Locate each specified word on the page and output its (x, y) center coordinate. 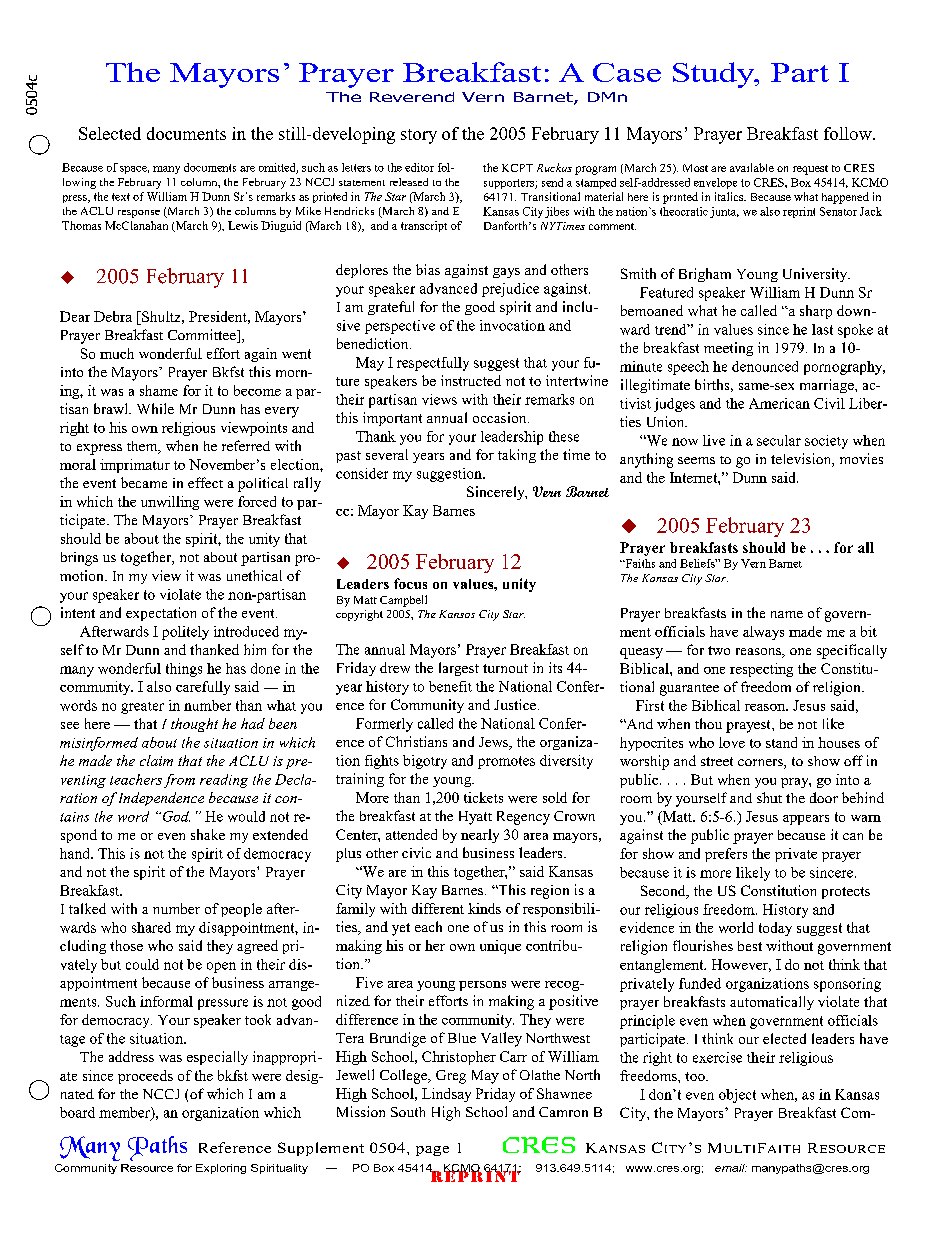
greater (142, 708)
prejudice (510, 290)
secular (779, 440)
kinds (484, 908)
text (121, 197)
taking (517, 456)
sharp (816, 312)
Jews (494, 743)
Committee (203, 336)
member (125, 1113)
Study (715, 75)
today (775, 929)
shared (151, 927)
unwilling (170, 503)
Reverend (412, 97)
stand (781, 742)
